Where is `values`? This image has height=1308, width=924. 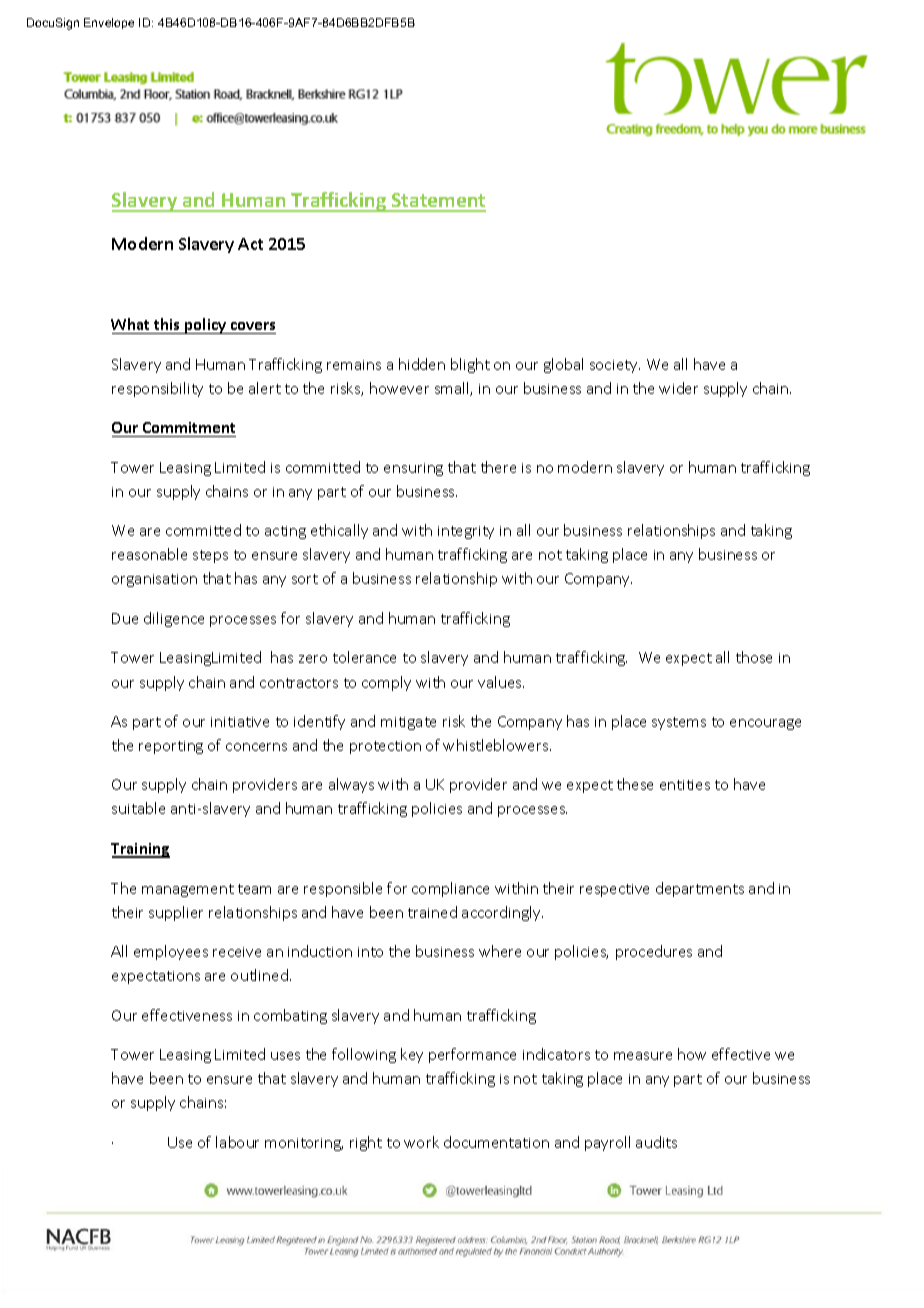 values is located at coordinates (501, 682).
